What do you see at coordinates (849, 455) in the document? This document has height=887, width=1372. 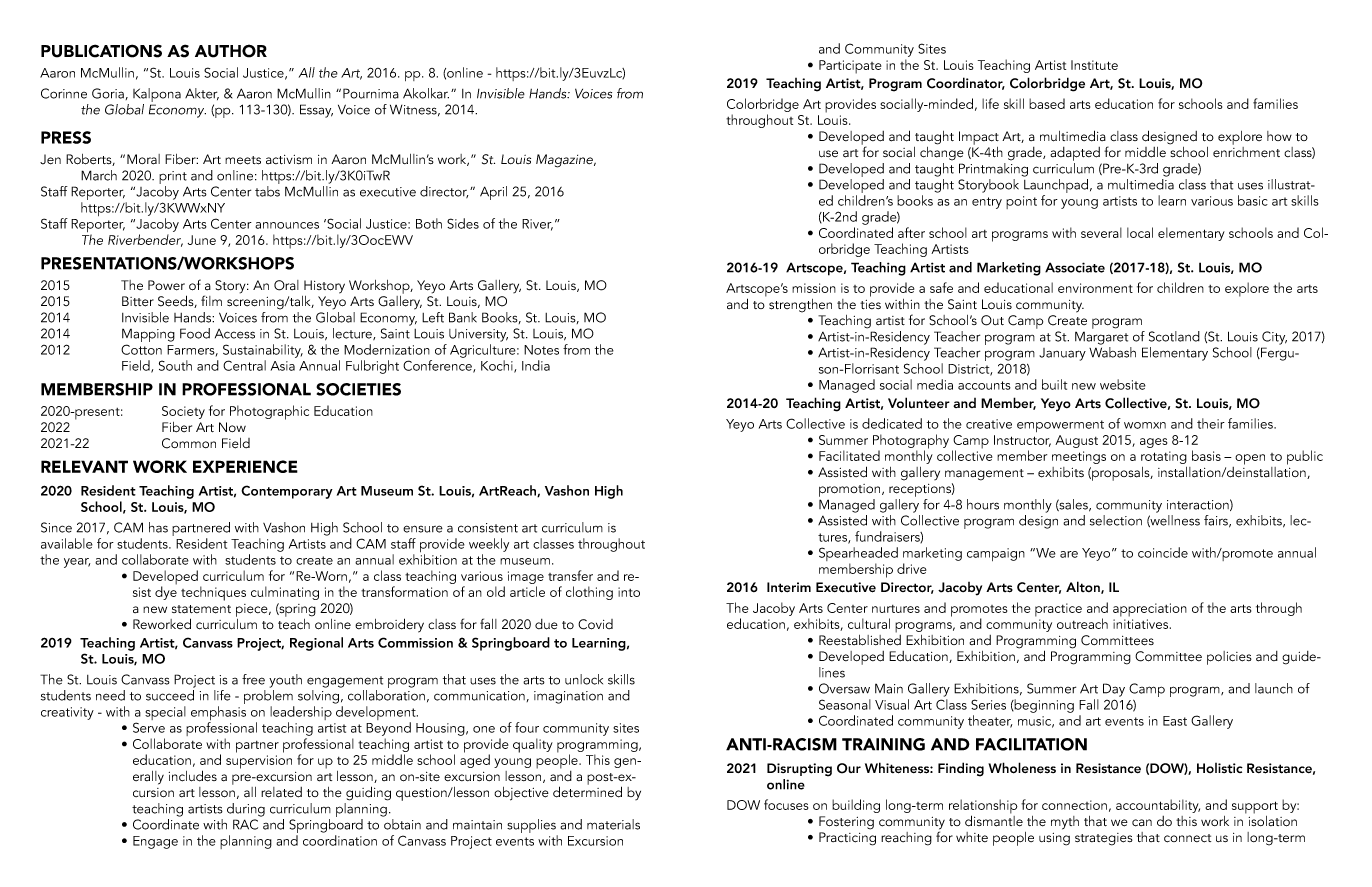 I see `Facilitated` at bounding box center [849, 455].
